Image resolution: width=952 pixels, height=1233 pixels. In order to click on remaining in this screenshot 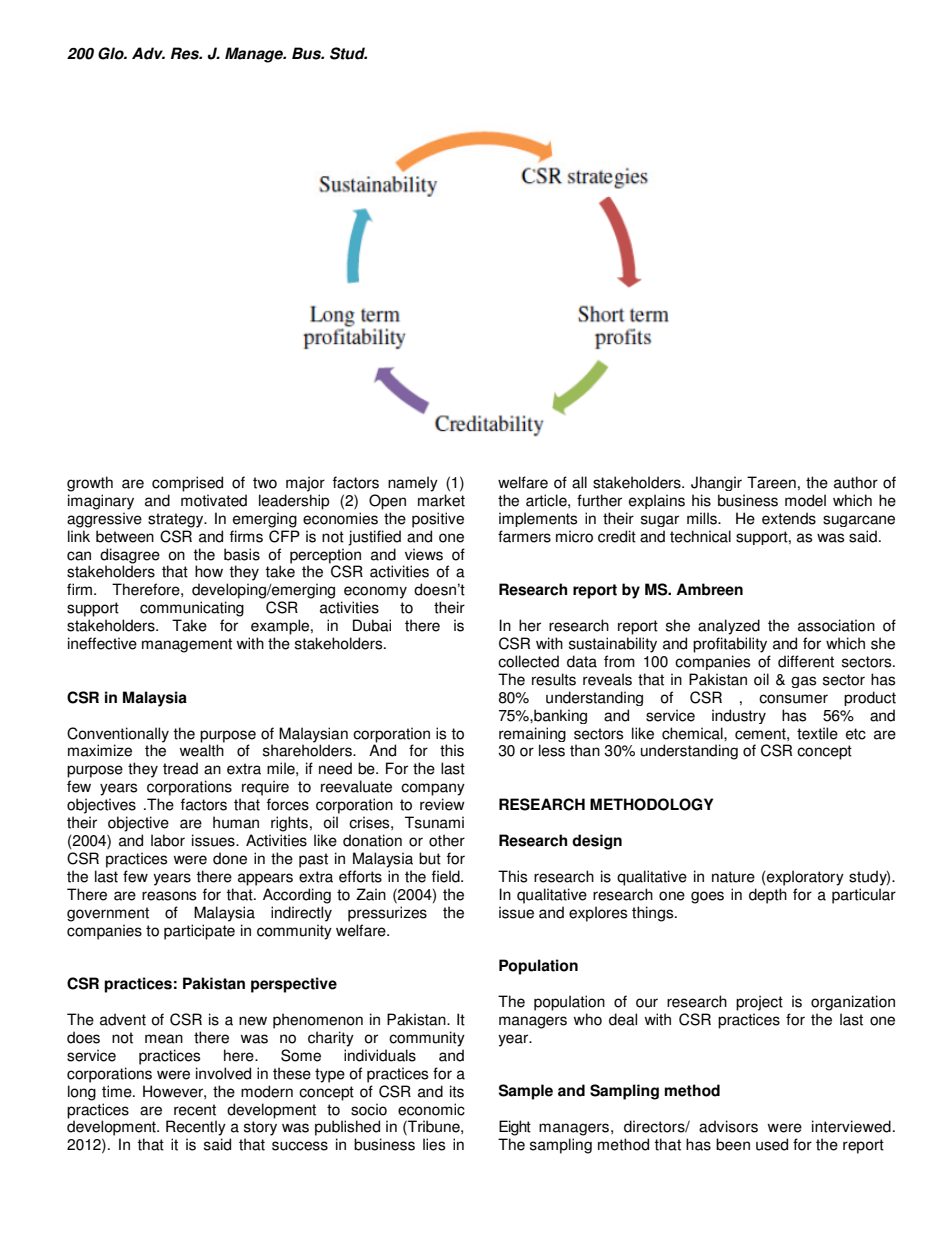, I will do `click(532, 736)`.
